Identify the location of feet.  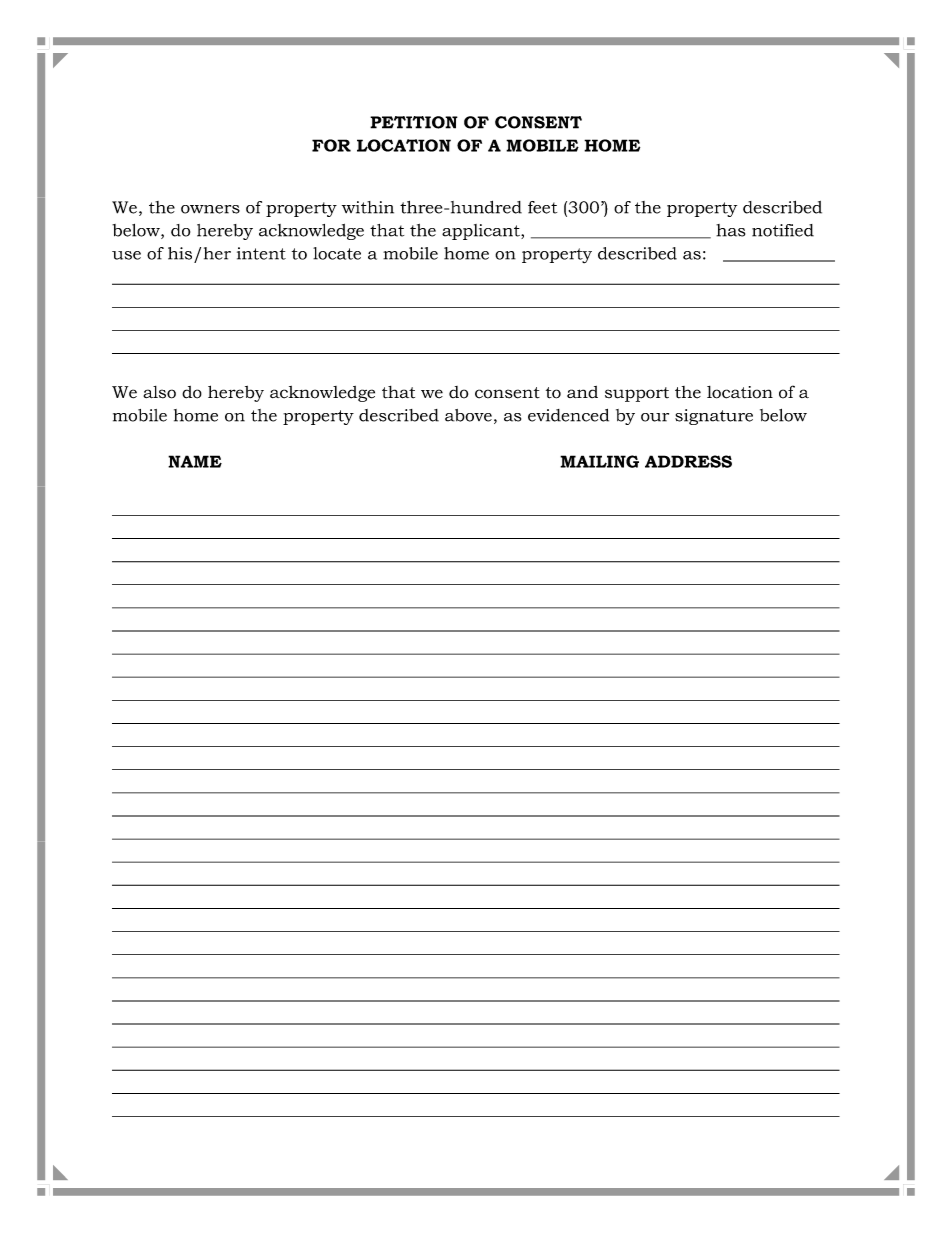
(542, 207).
